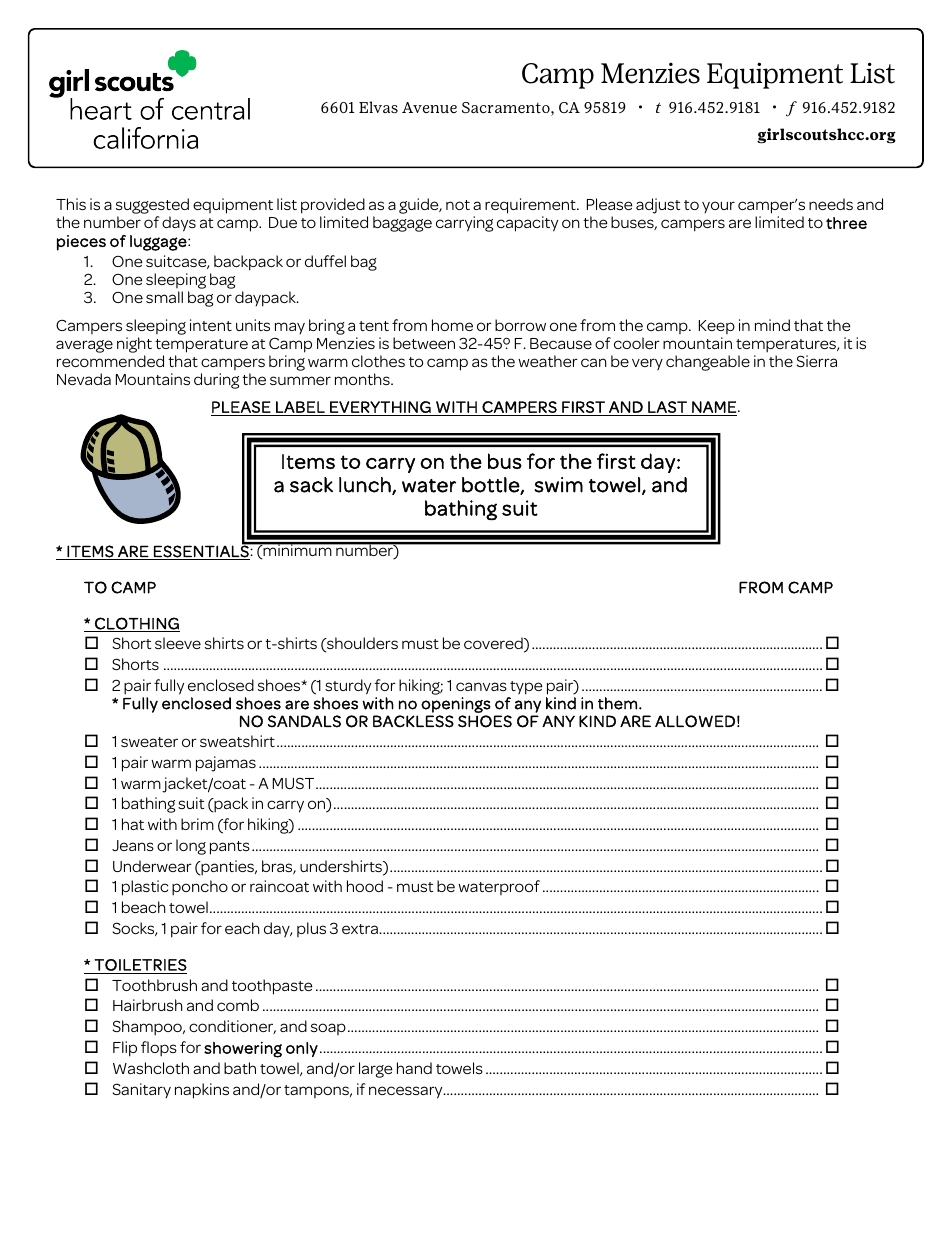 The height and width of the screenshot is (1233, 952). Describe the element at coordinates (407, 1092) in the screenshot. I see `necessary` at that location.
